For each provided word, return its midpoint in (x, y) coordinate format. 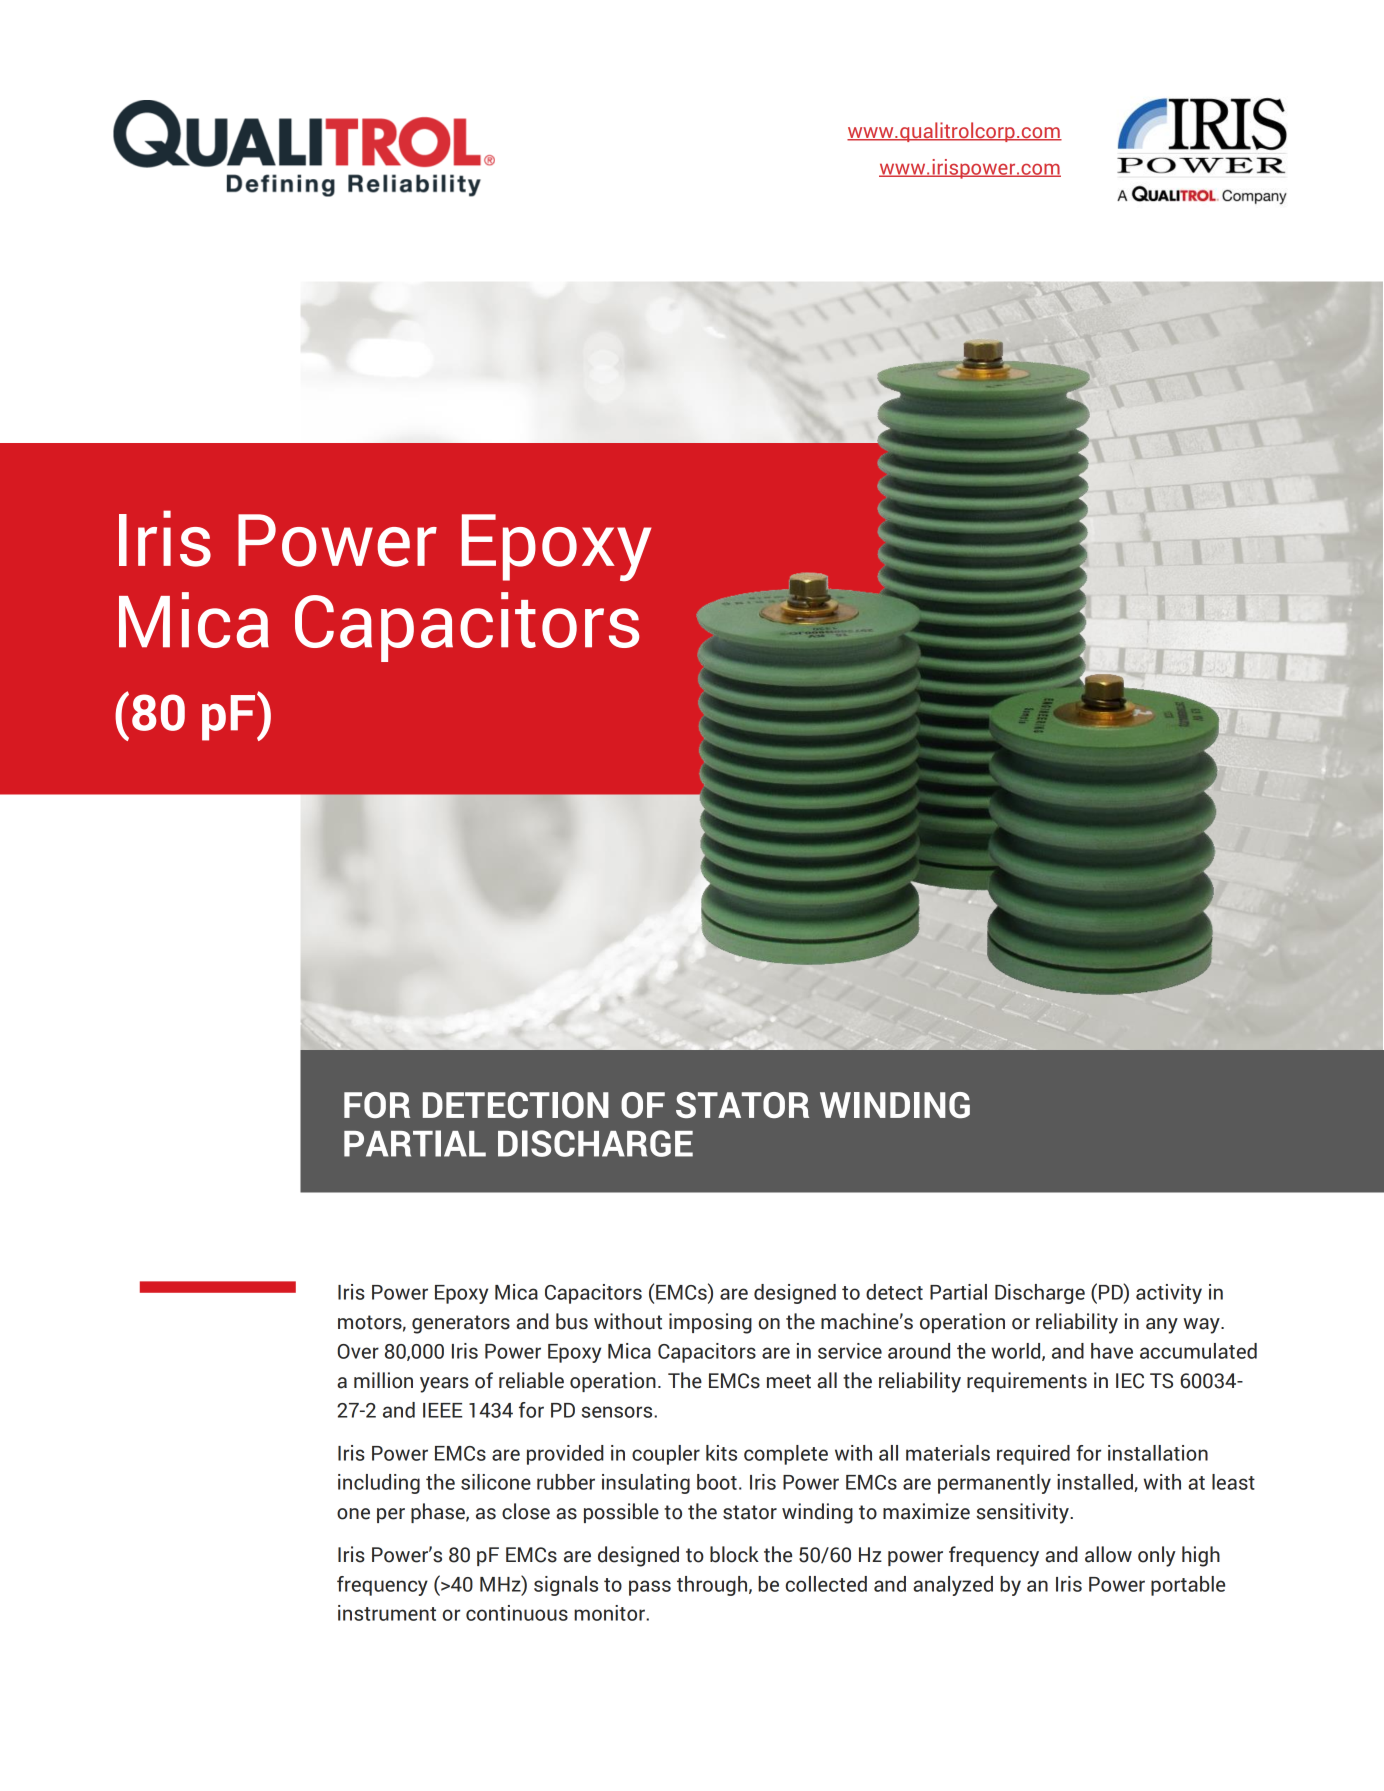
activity (1169, 1294)
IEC (1130, 1381)
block (734, 1554)
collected (826, 1584)
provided (565, 1455)
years (444, 1385)
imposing (710, 1323)
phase (439, 1513)
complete (786, 1455)
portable (1188, 1586)
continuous (517, 1613)
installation (1158, 1453)
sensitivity (1024, 1513)
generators (461, 1324)
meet (789, 1381)
